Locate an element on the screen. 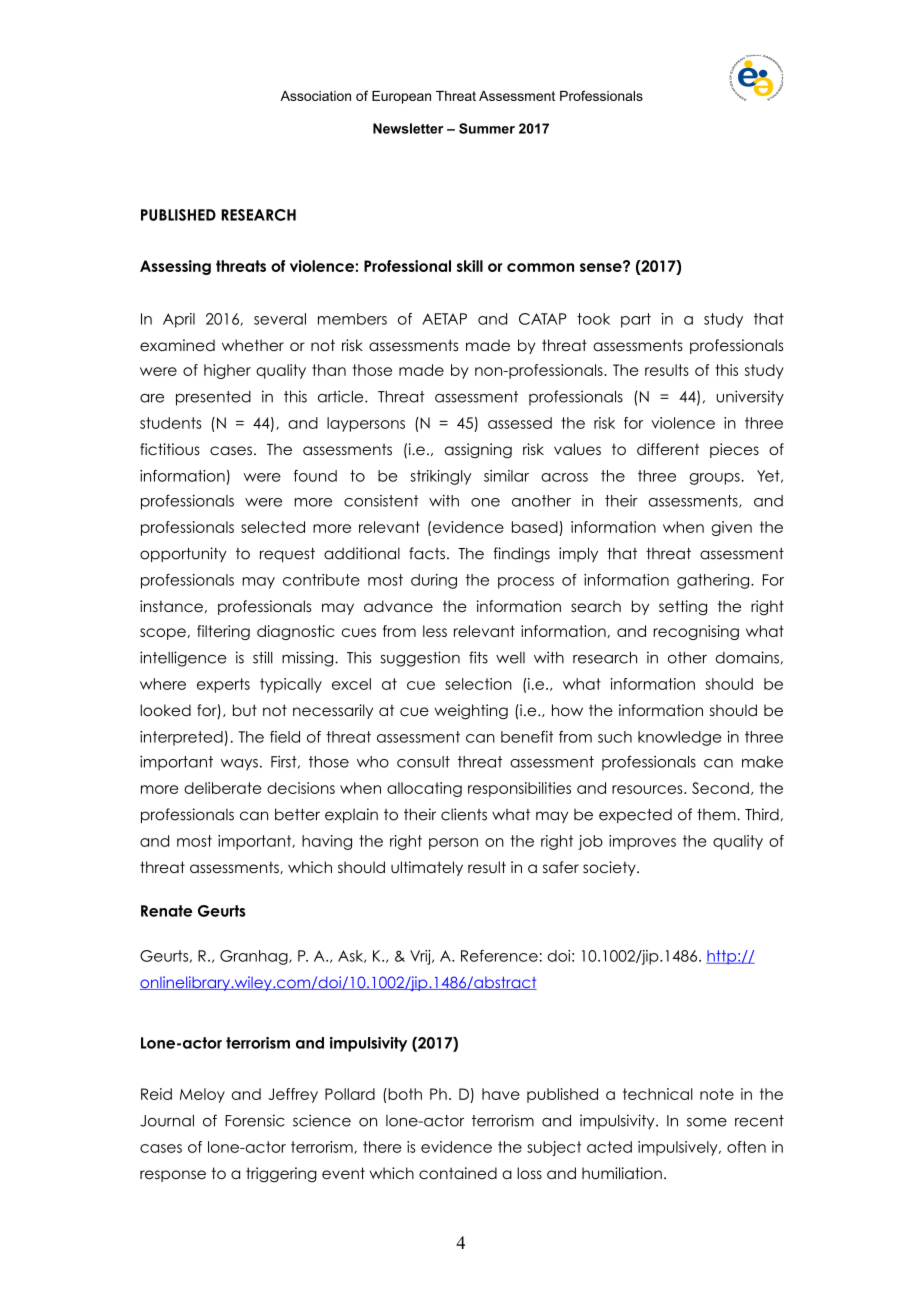 The image size is (924, 1308). different is located at coordinates (668, 449).
